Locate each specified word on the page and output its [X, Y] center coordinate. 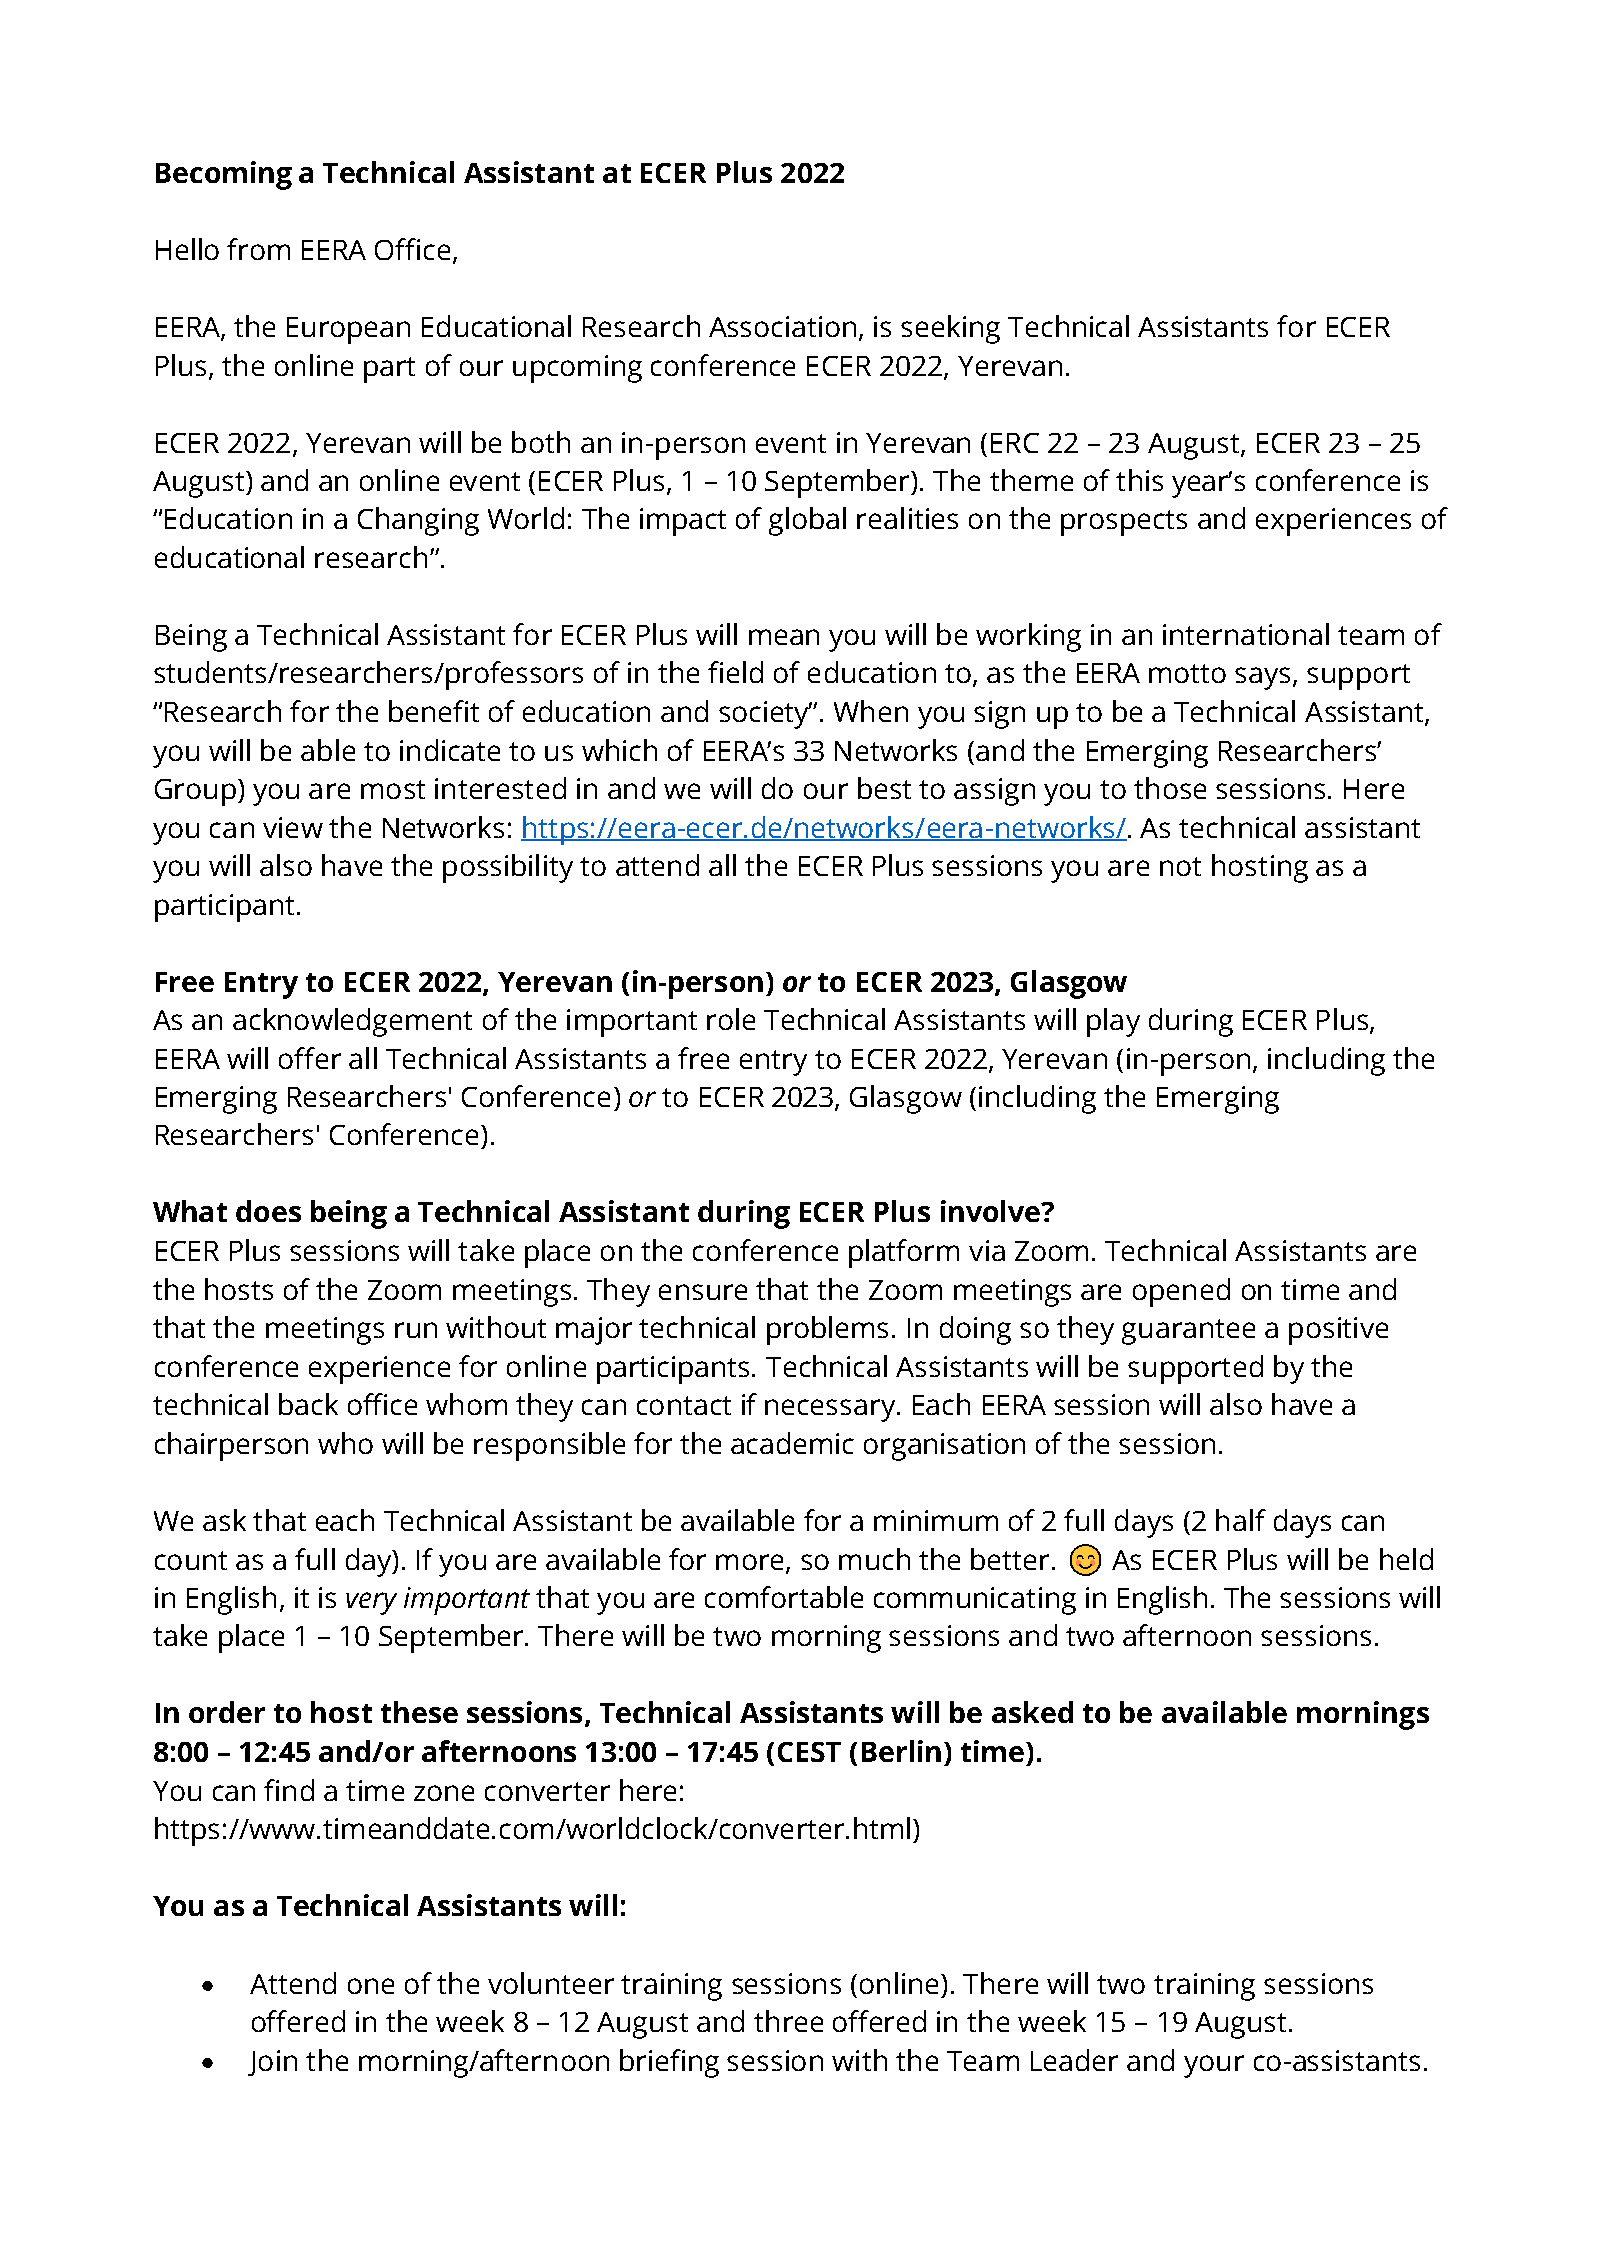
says [1264, 678]
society [765, 715]
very [371, 1603]
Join [272, 2063]
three [788, 2021]
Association [782, 326]
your [1214, 2066]
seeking [950, 329]
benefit [434, 711]
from [258, 249]
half [1241, 1520]
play [1113, 1022]
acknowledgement [352, 1022]
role [731, 1019]
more [749, 1562]
